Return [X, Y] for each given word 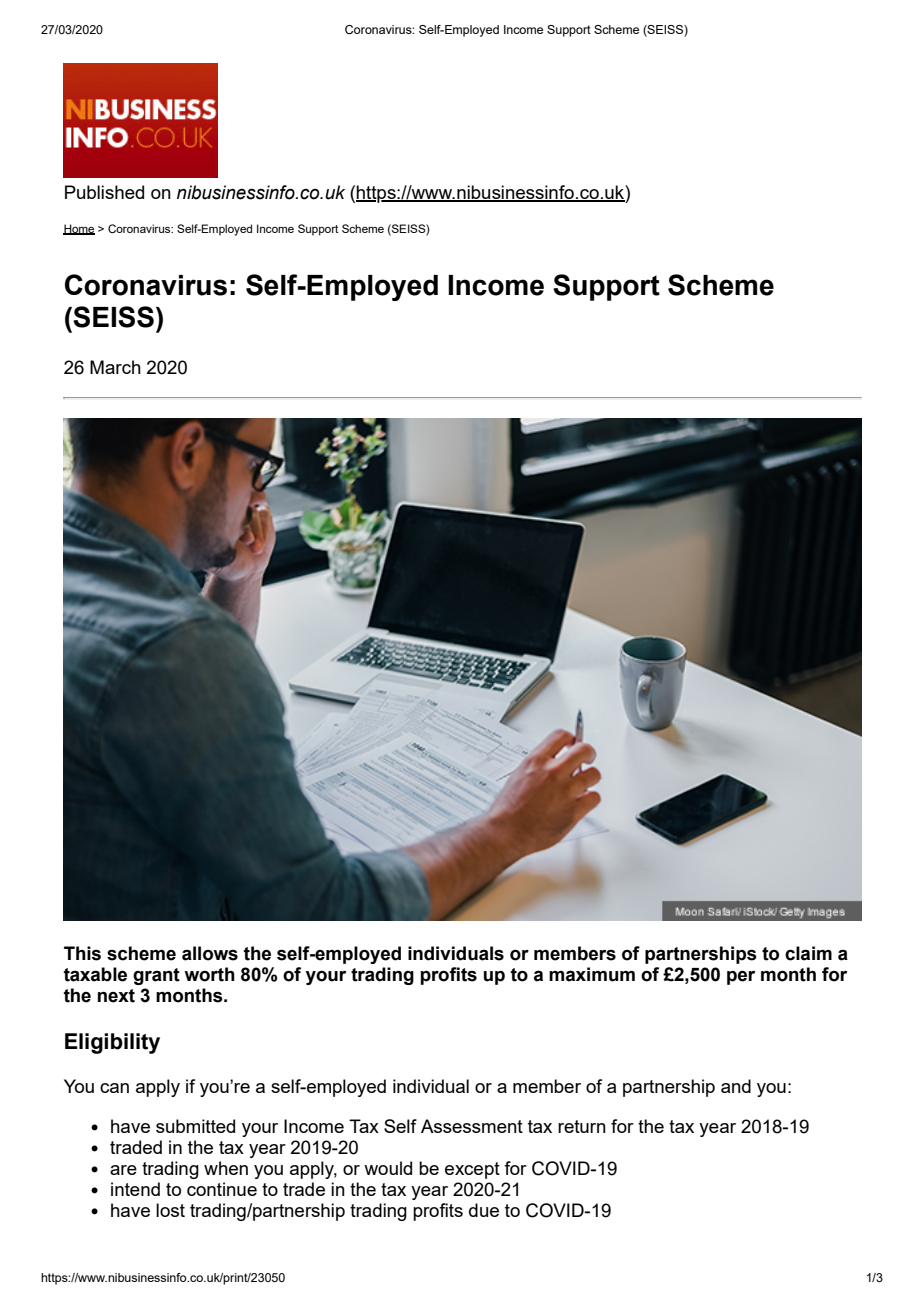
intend [135, 1189]
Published [104, 192]
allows [210, 953]
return [582, 1126]
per [741, 977]
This [82, 953]
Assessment [472, 1126]
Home [79, 229]
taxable [95, 974]
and [736, 1086]
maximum [592, 974]
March [115, 367]
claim [808, 953]
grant [156, 976]
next [116, 996]
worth [209, 974]
